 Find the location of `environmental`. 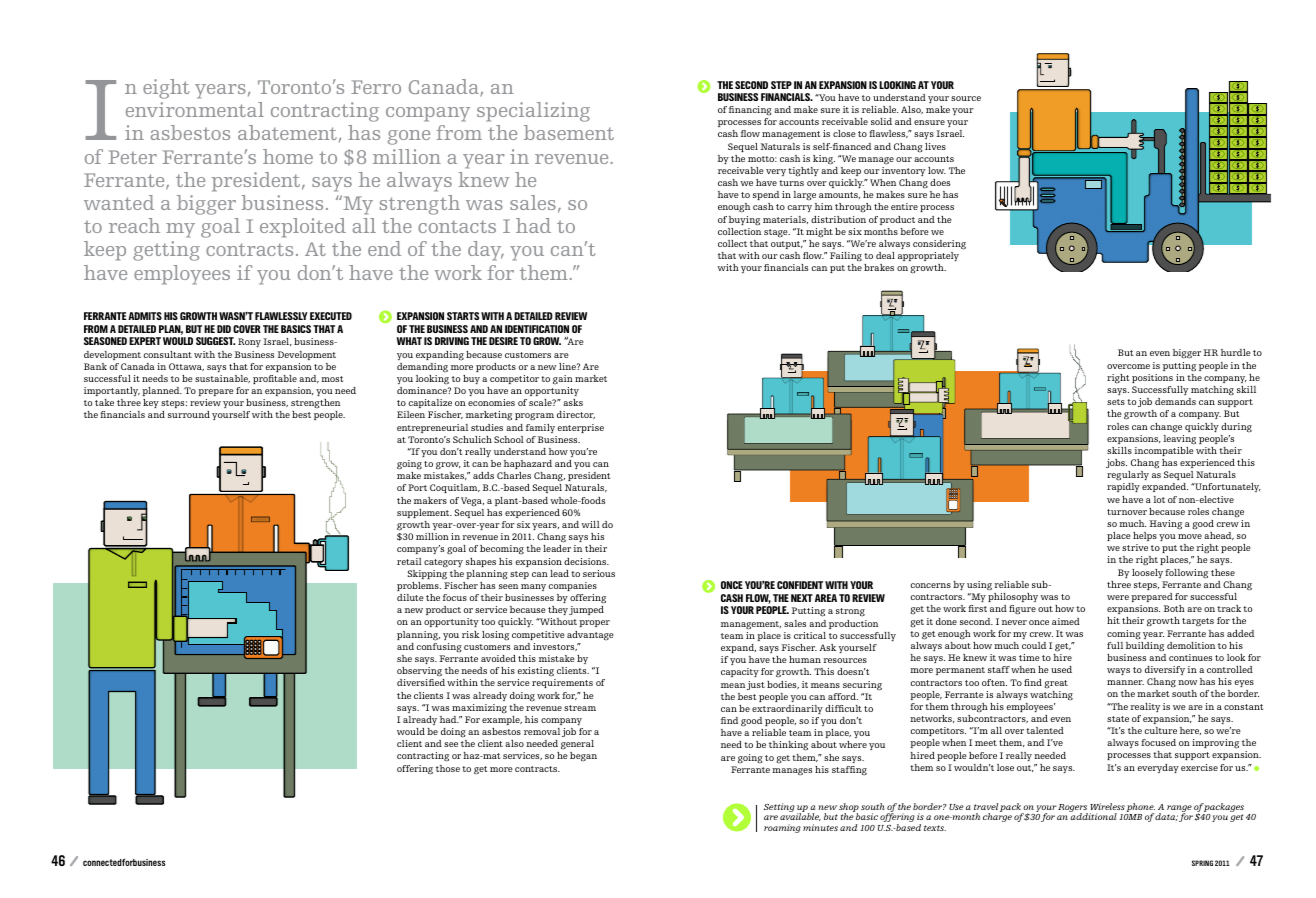

environmental is located at coordinates (195, 109).
